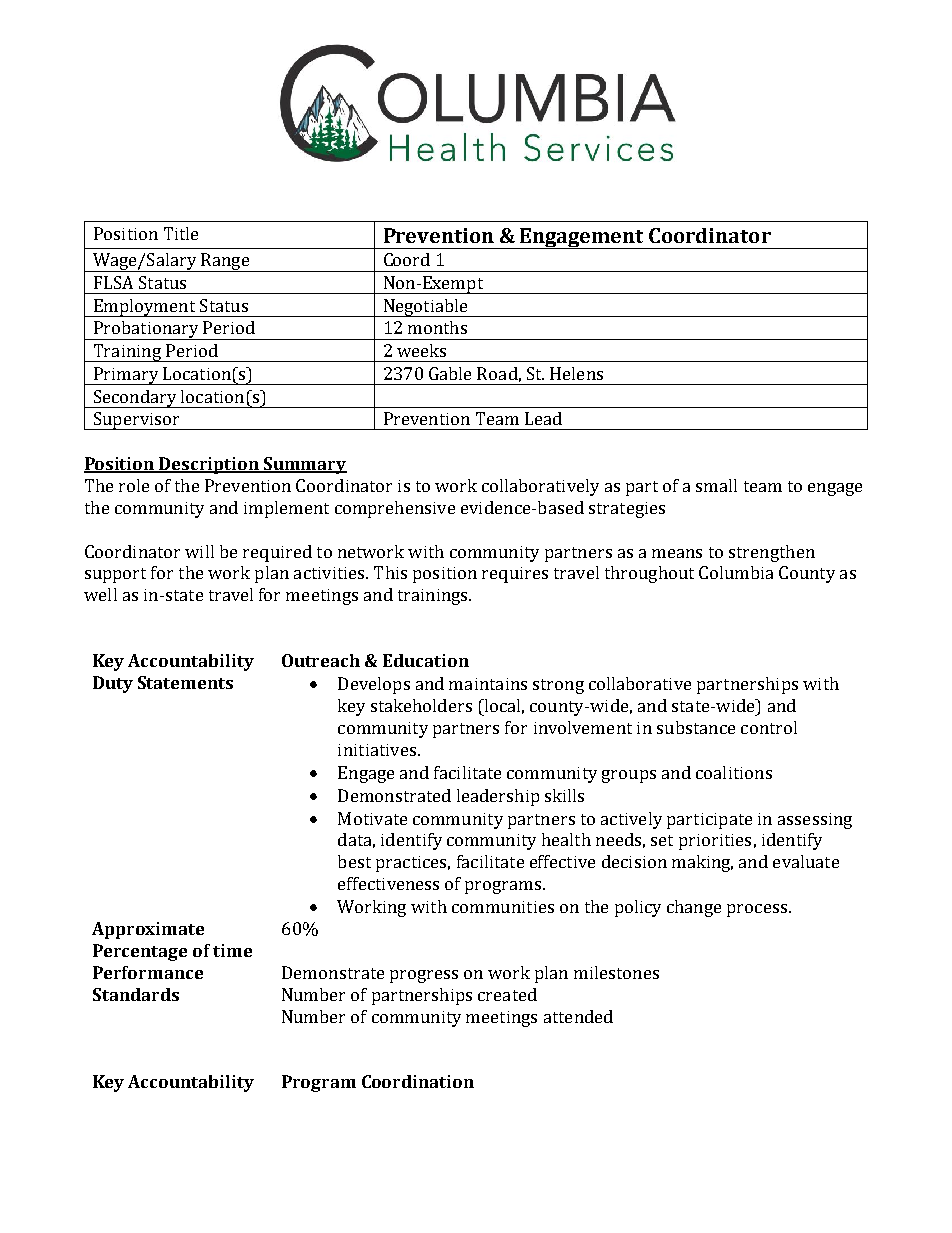 This page has width=952, height=1233. What do you see at coordinates (424, 976) in the page?
I see `progress` at bounding box center [424, 976].
